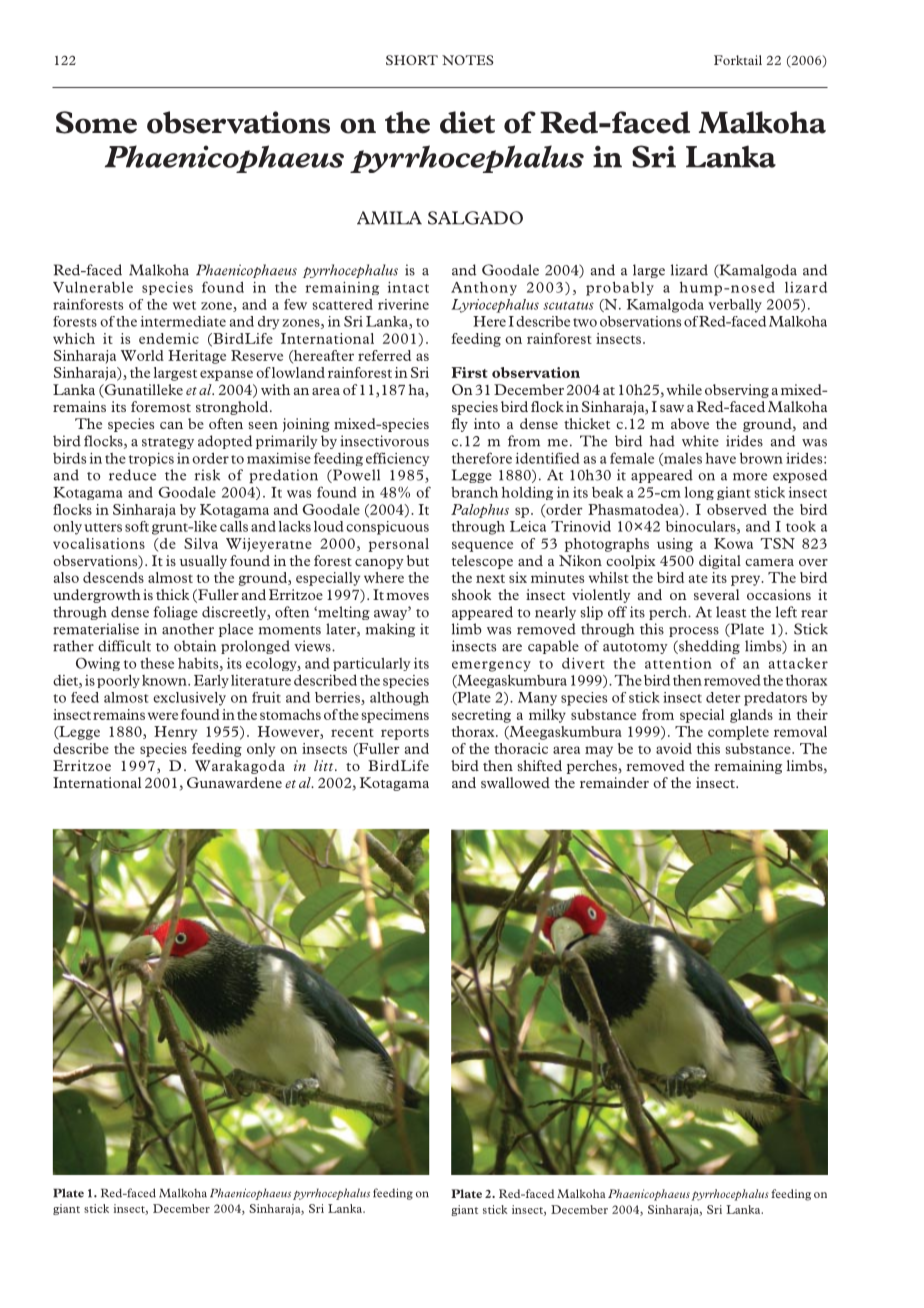 This page has height=1308, width=924. Describe the element at coordinates (471, 594) in the page. I see `shook` at that location.
